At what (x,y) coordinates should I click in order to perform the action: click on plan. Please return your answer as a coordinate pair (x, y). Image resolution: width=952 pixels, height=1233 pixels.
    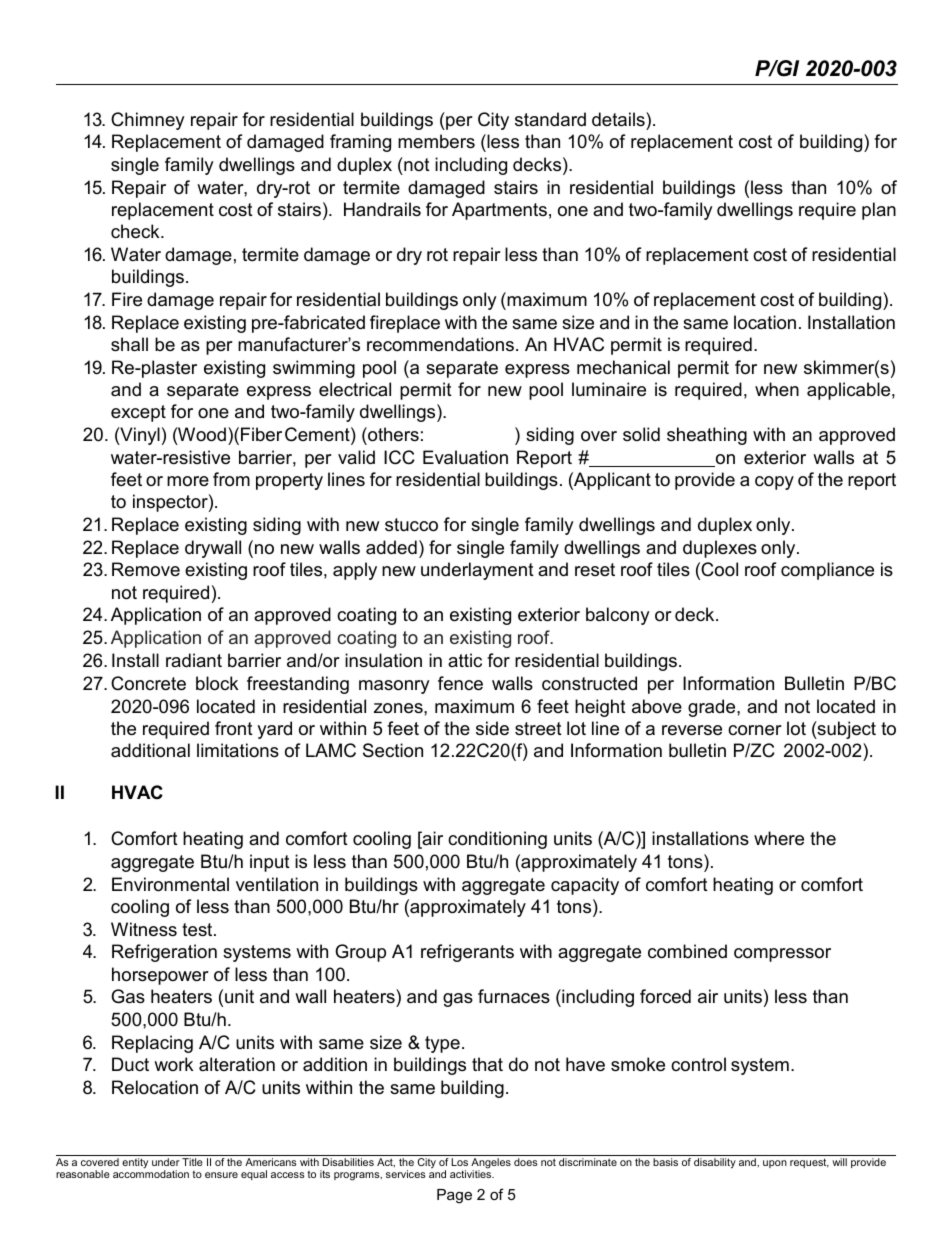
    Looking at the image, I should click on (879, 211).
